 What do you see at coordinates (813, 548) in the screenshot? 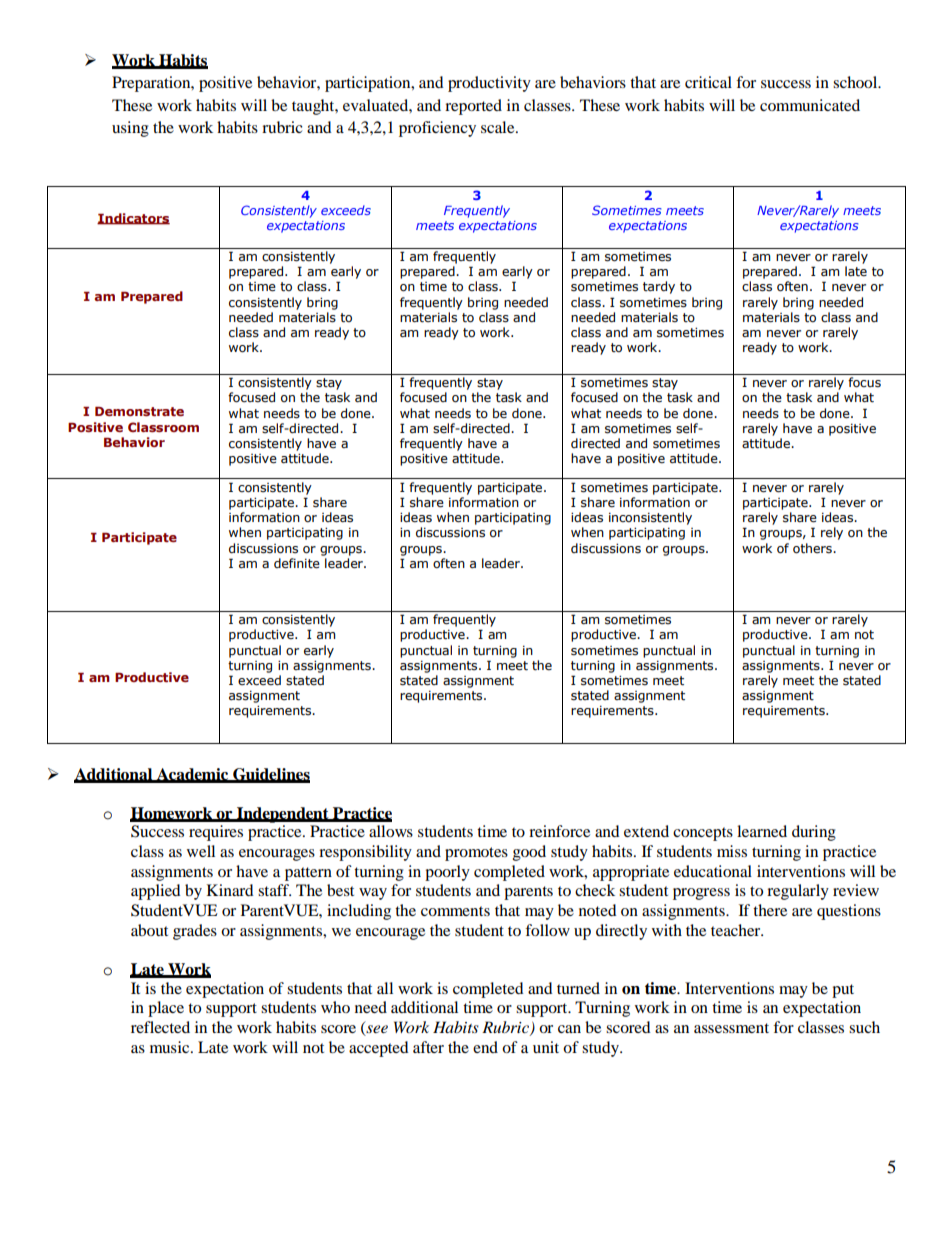
I see `others` at bounding box center [813, 548].
